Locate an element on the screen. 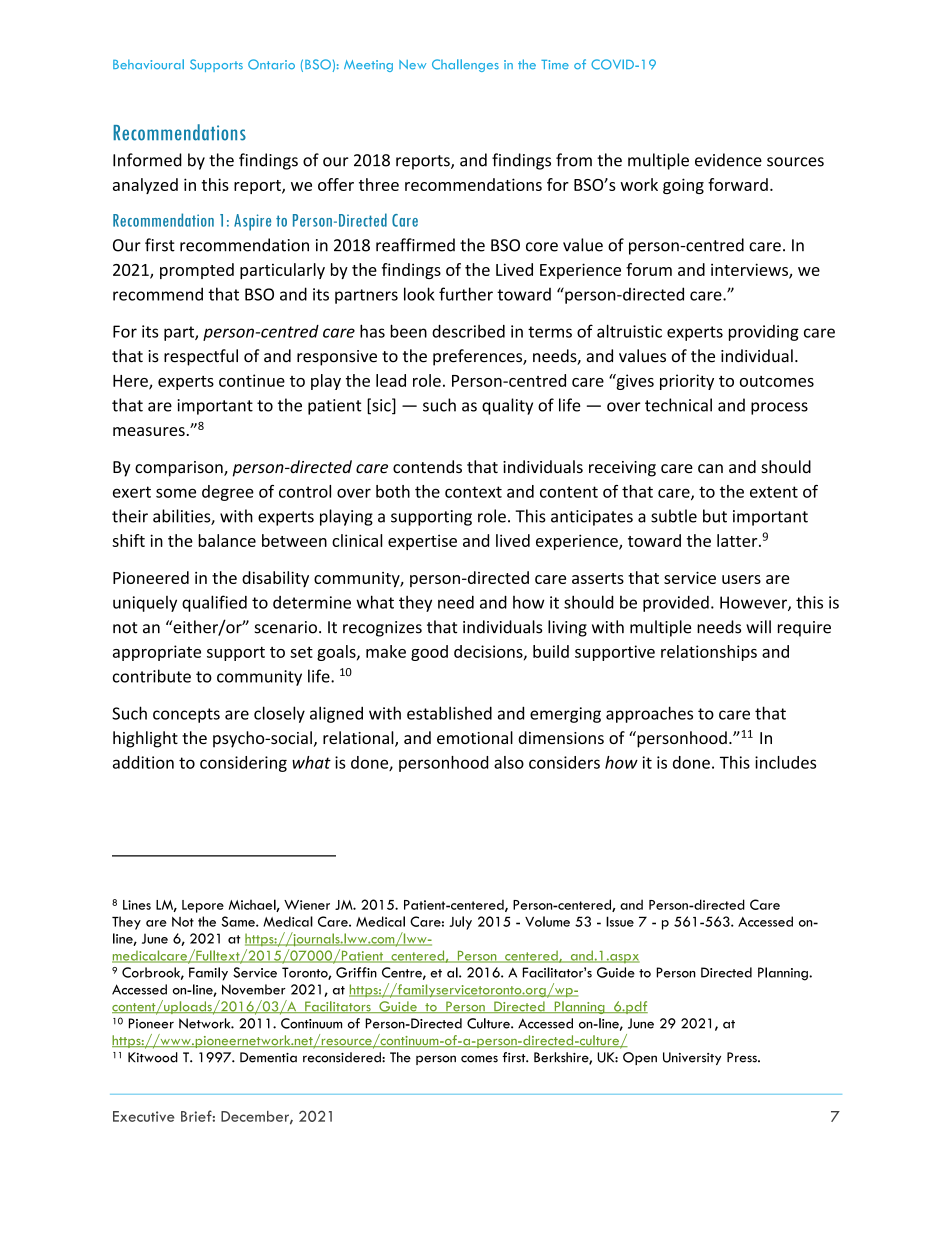 The image size is (952, 1233). Behavioural is located at coordinates (148, 64).
